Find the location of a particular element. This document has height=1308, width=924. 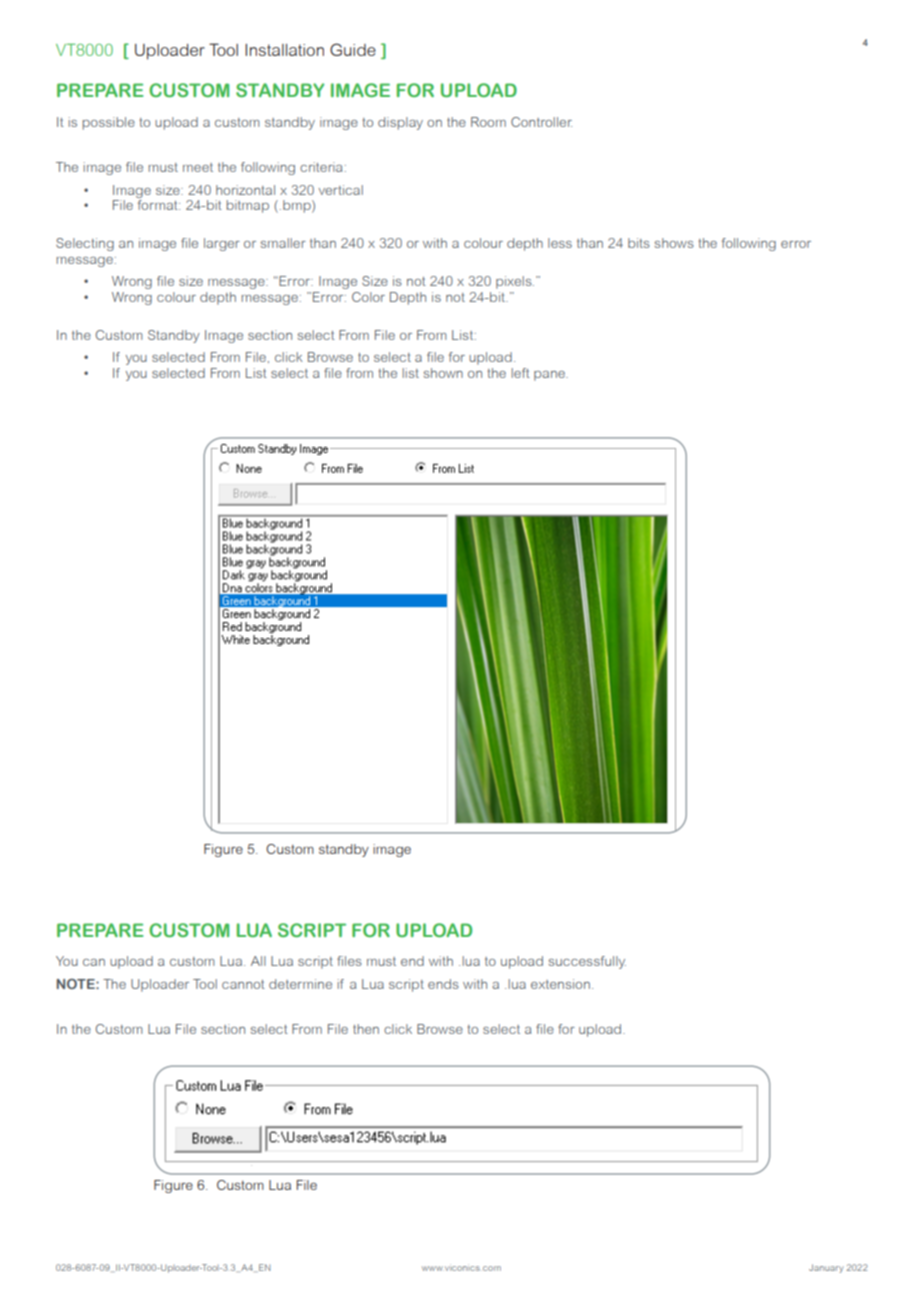

Room is located at coordinates (488, 122).
